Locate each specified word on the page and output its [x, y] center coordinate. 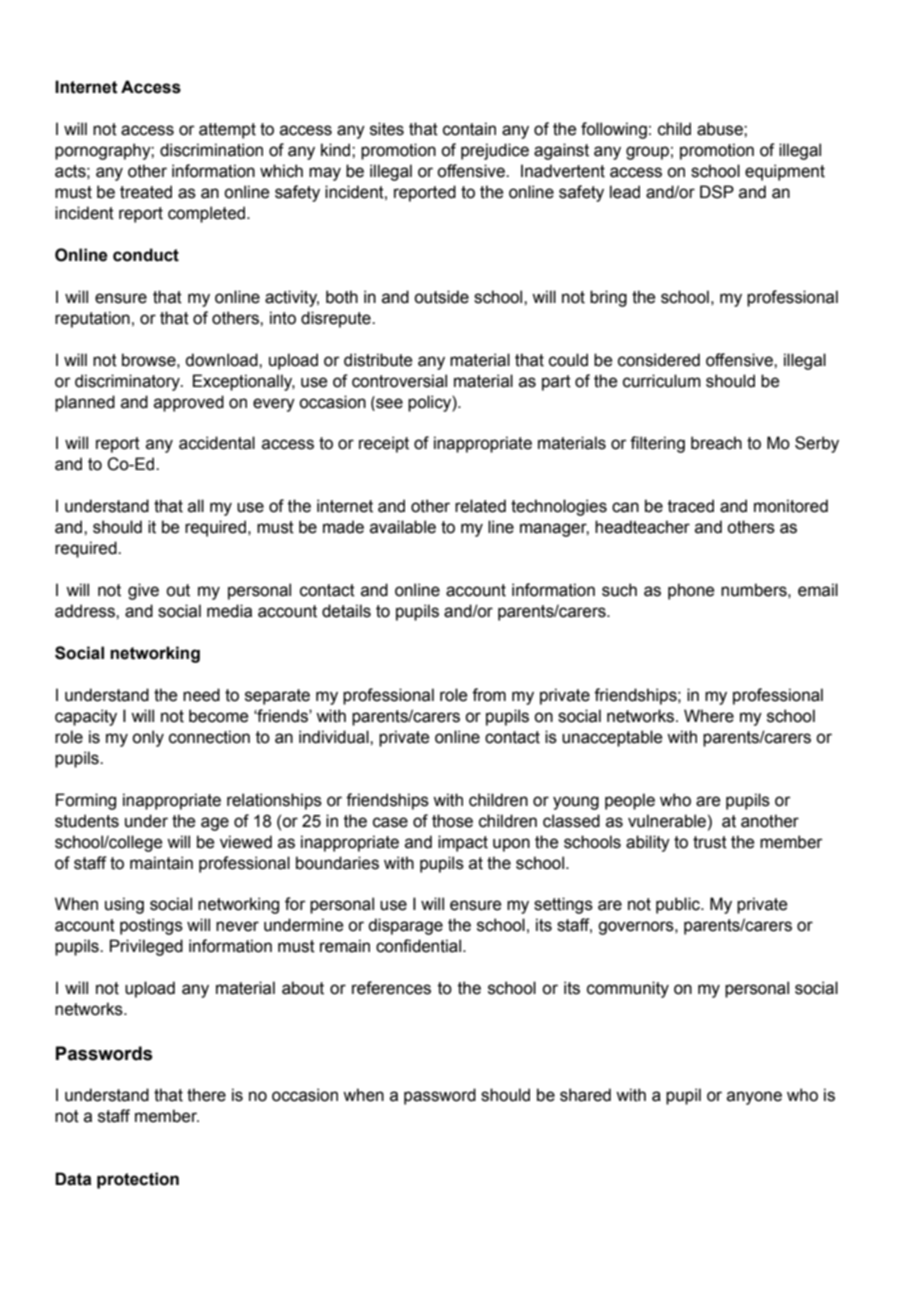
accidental [217, 443]
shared [585, 1095]
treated [146, 192]
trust [710, 842]
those [452, 821]
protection [138, 1180]
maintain [161, 863]
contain [469, 129]
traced [691, 506]
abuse [721, 129]
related [480, 506]
